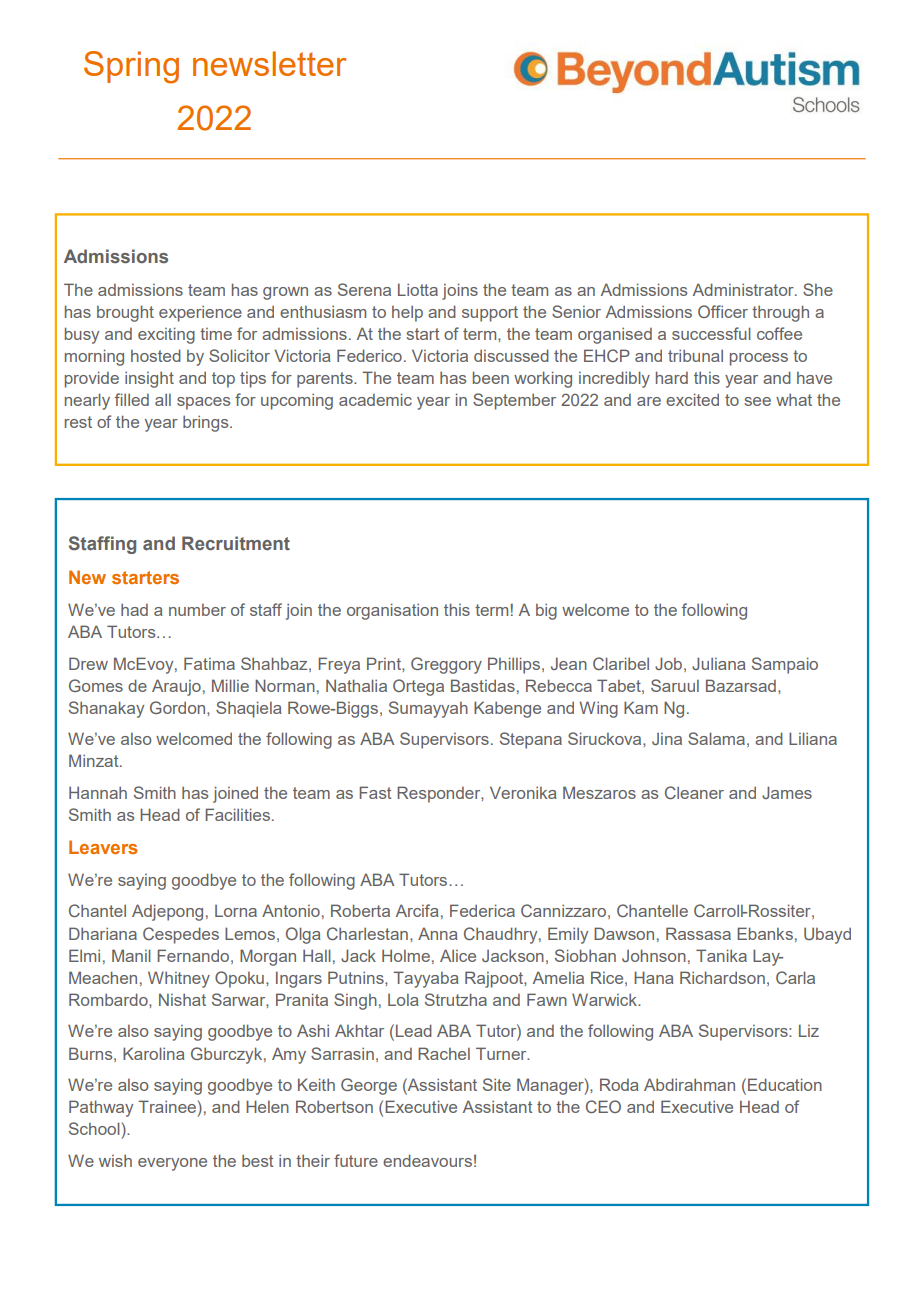 Image resolution: width=924 pixels, height=1308 pixels. Describe the element at coordinates (694, 792) in the image. I see `Cleaner` at that location.
